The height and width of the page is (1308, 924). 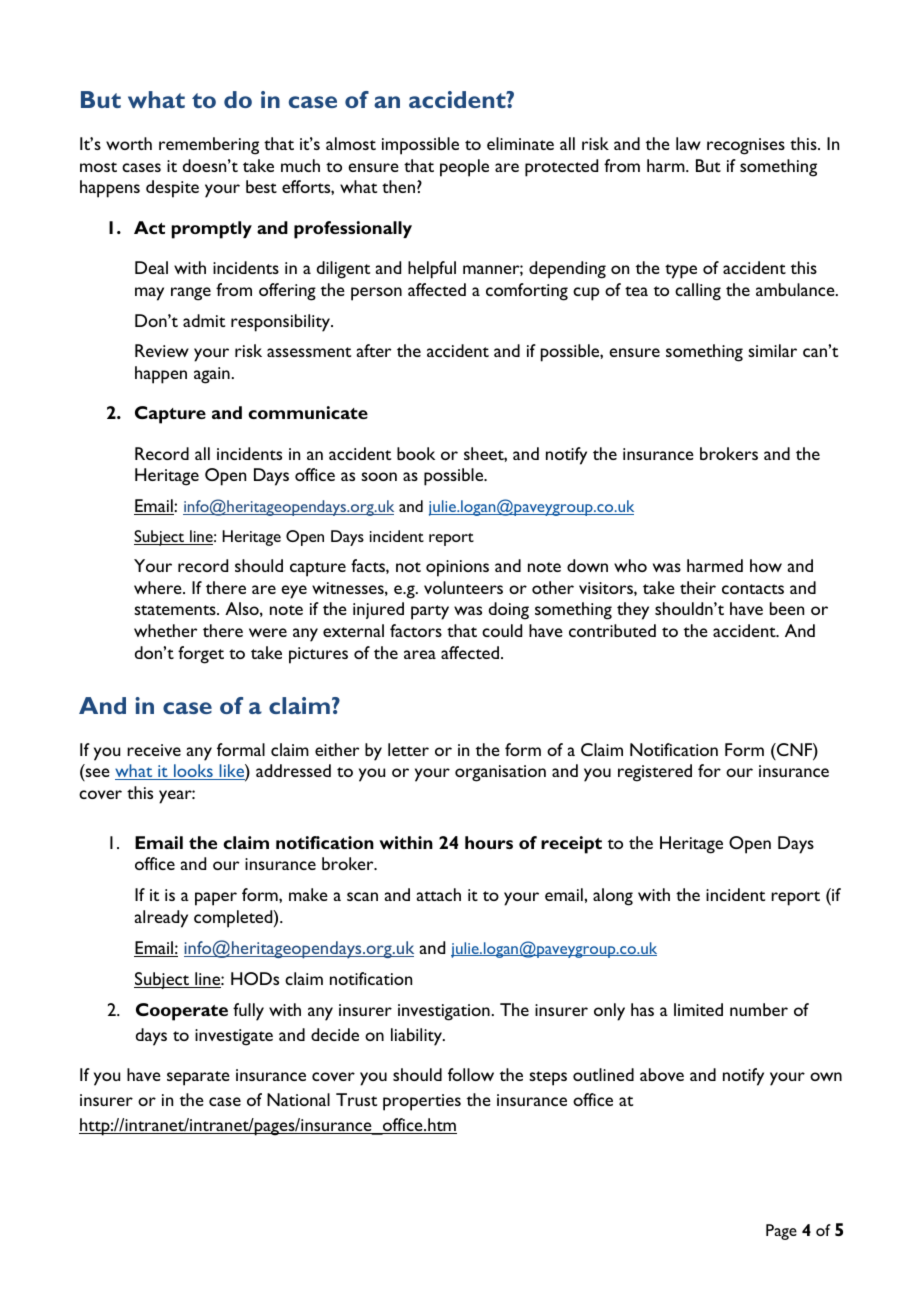 What do you see at coordinates (471, 1074) in the page?
I see `follow` at bounding box center [471, 1074].
